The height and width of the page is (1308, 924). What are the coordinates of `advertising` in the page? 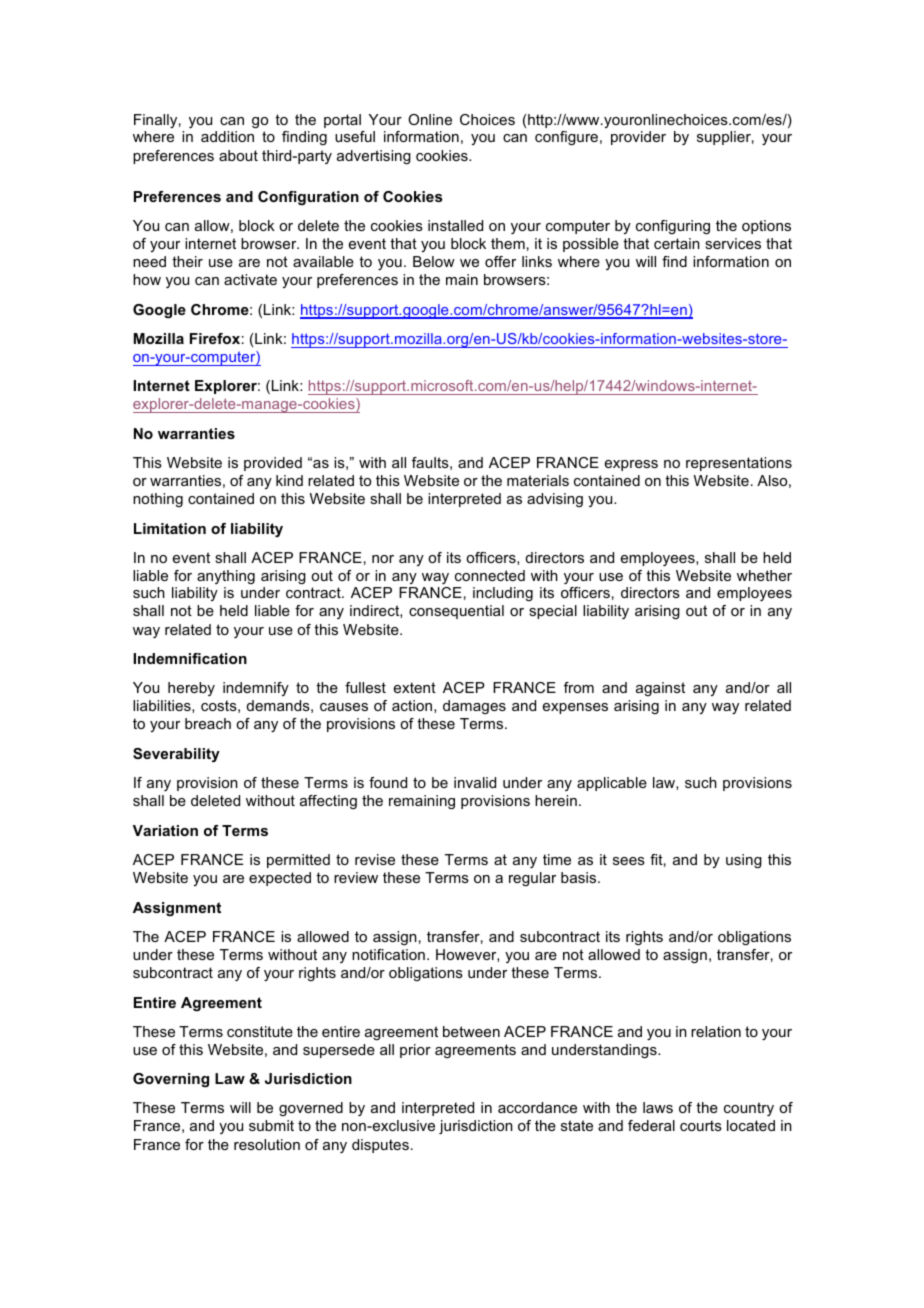 It's located at (374, 157).
